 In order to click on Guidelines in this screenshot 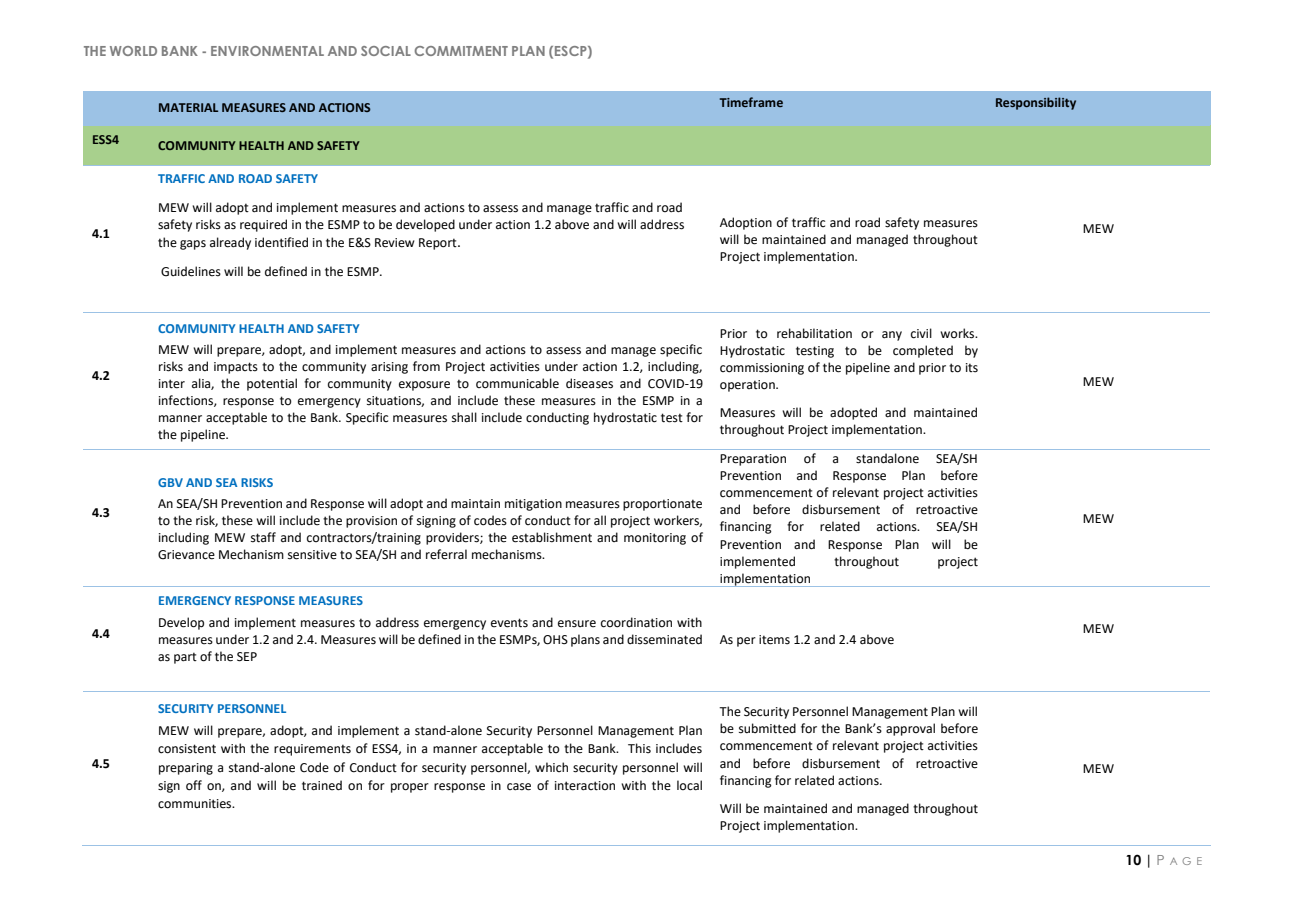, I will do `click(191, 271)`.
